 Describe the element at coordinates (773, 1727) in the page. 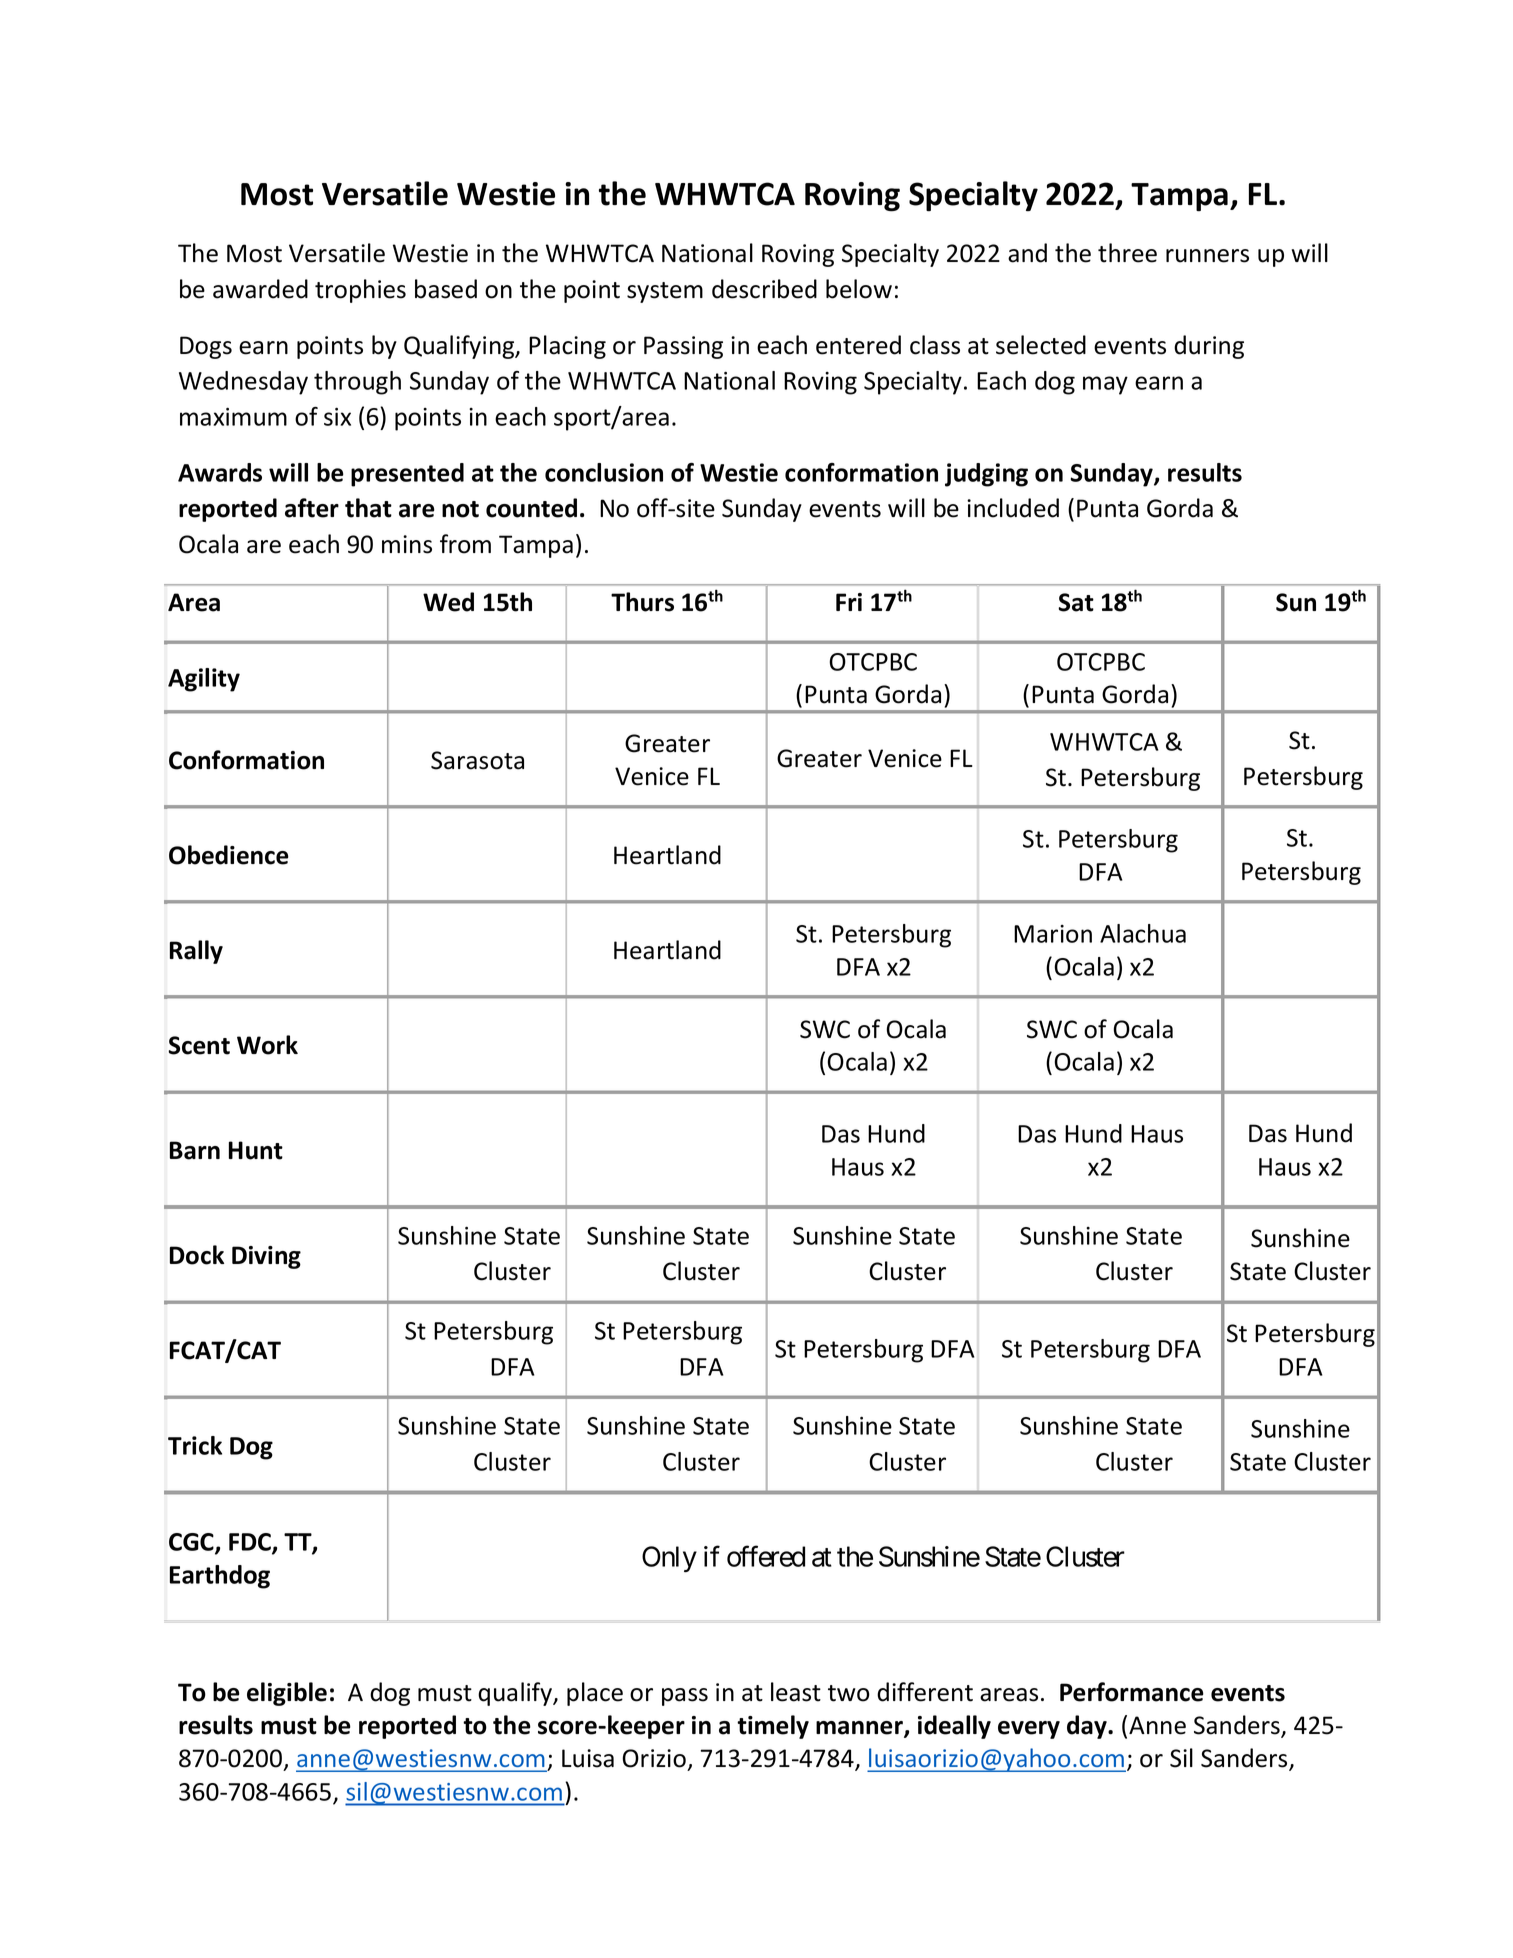

I see `timely` at that location.
